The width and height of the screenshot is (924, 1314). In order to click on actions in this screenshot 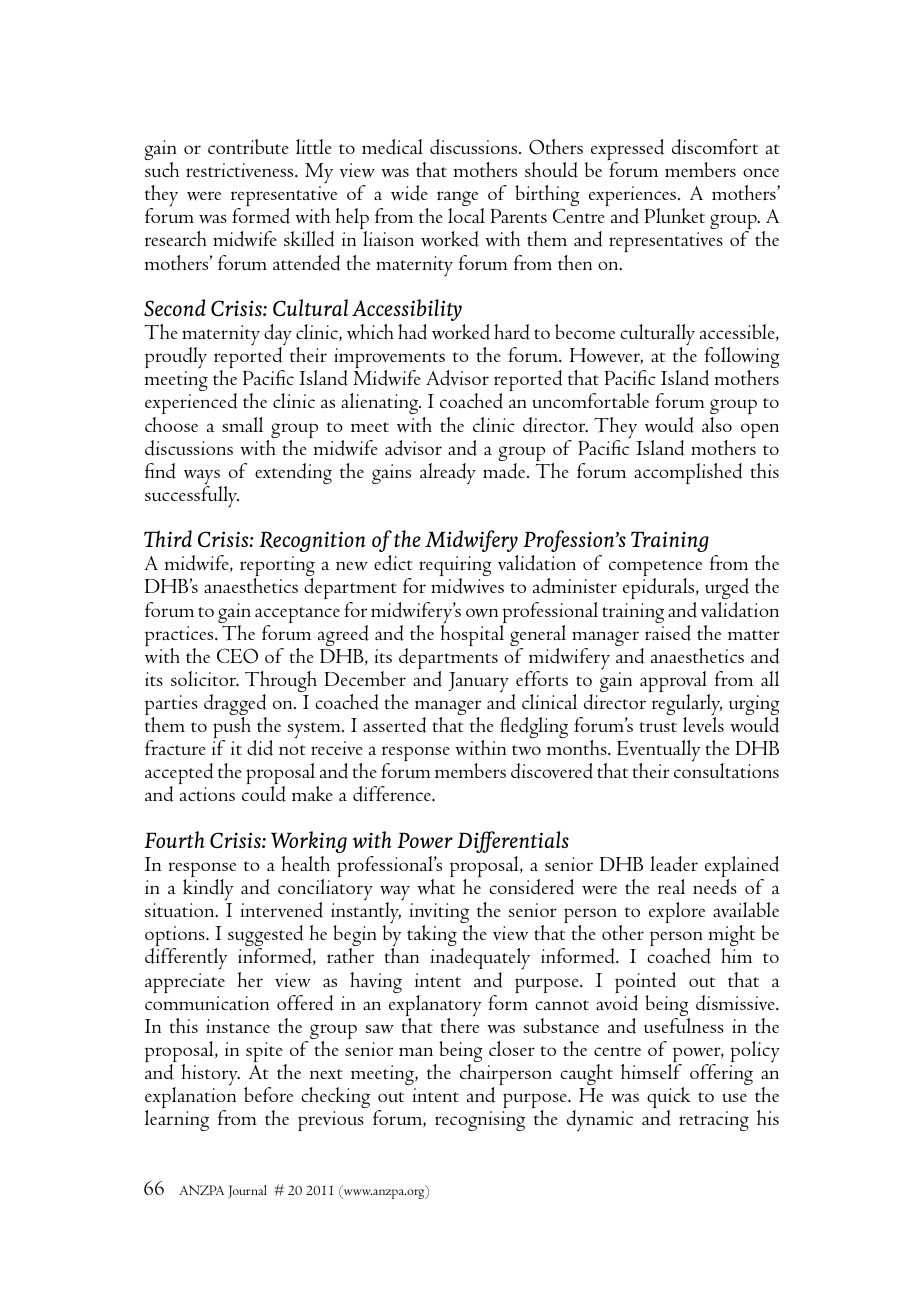, I will do `click(207, 794)`.
